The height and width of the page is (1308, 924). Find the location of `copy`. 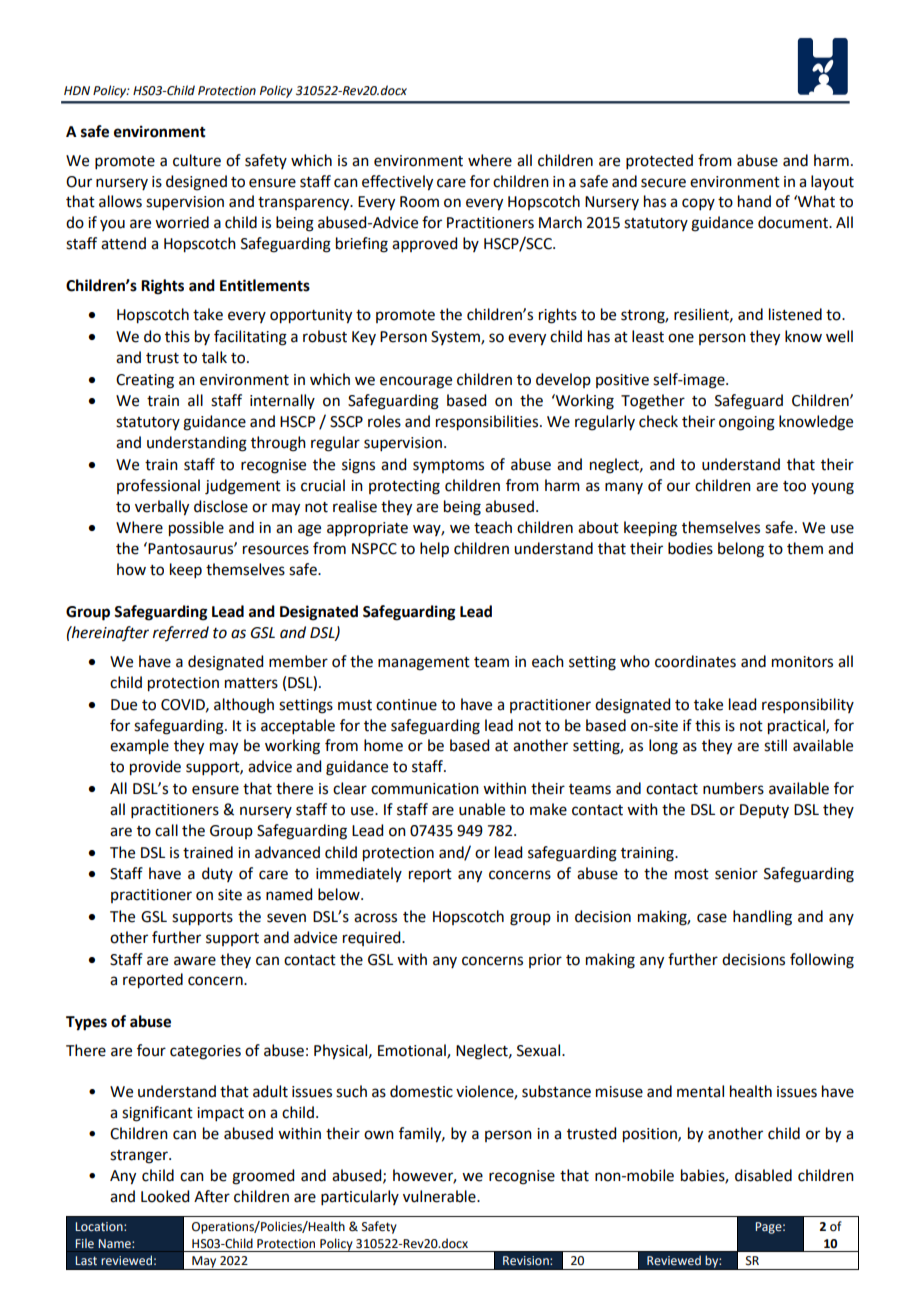

copy is located at coordinates (698, 204).
